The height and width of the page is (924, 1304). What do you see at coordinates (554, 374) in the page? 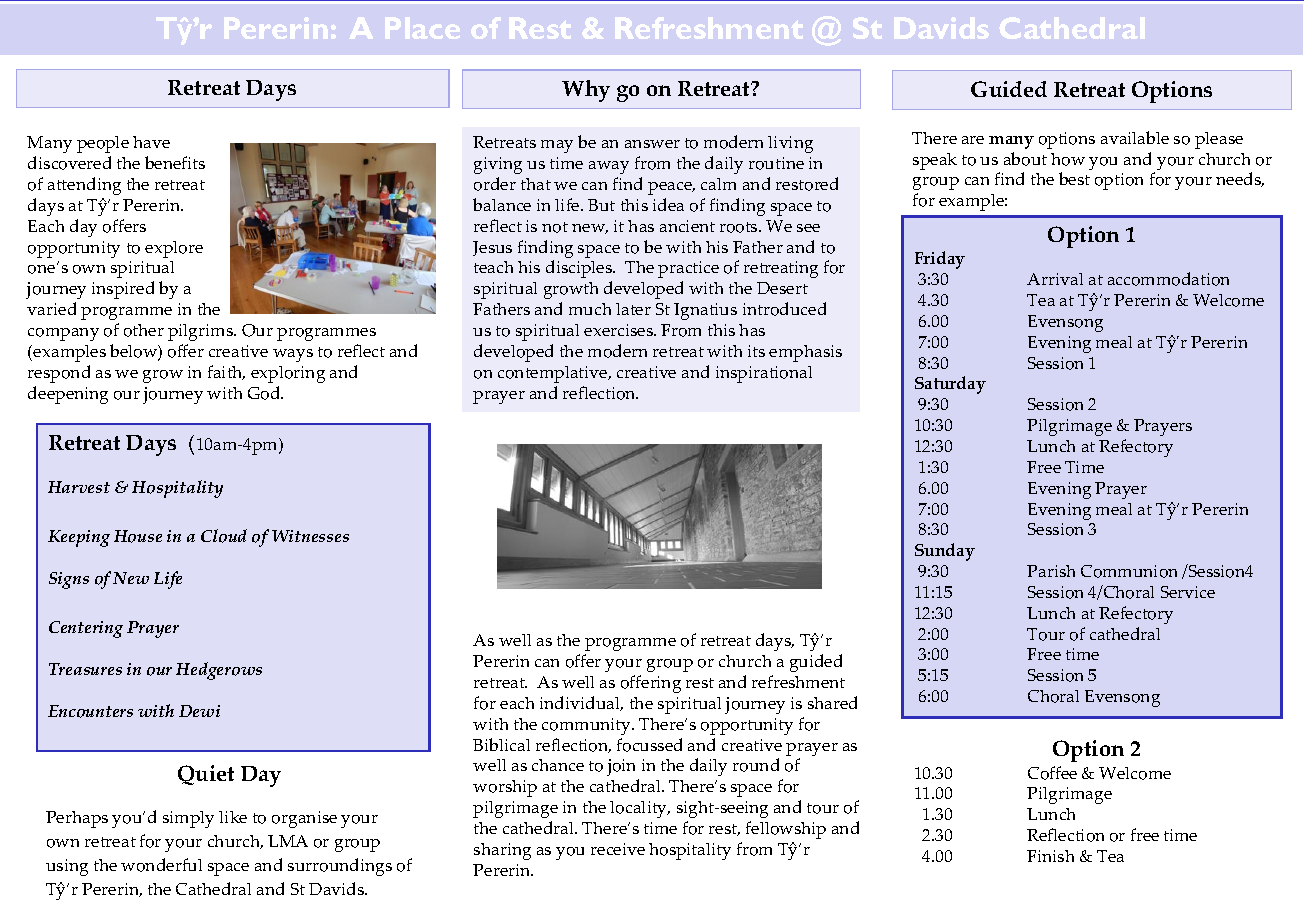
I see `contemplative` at bounding box center [554, 374].
